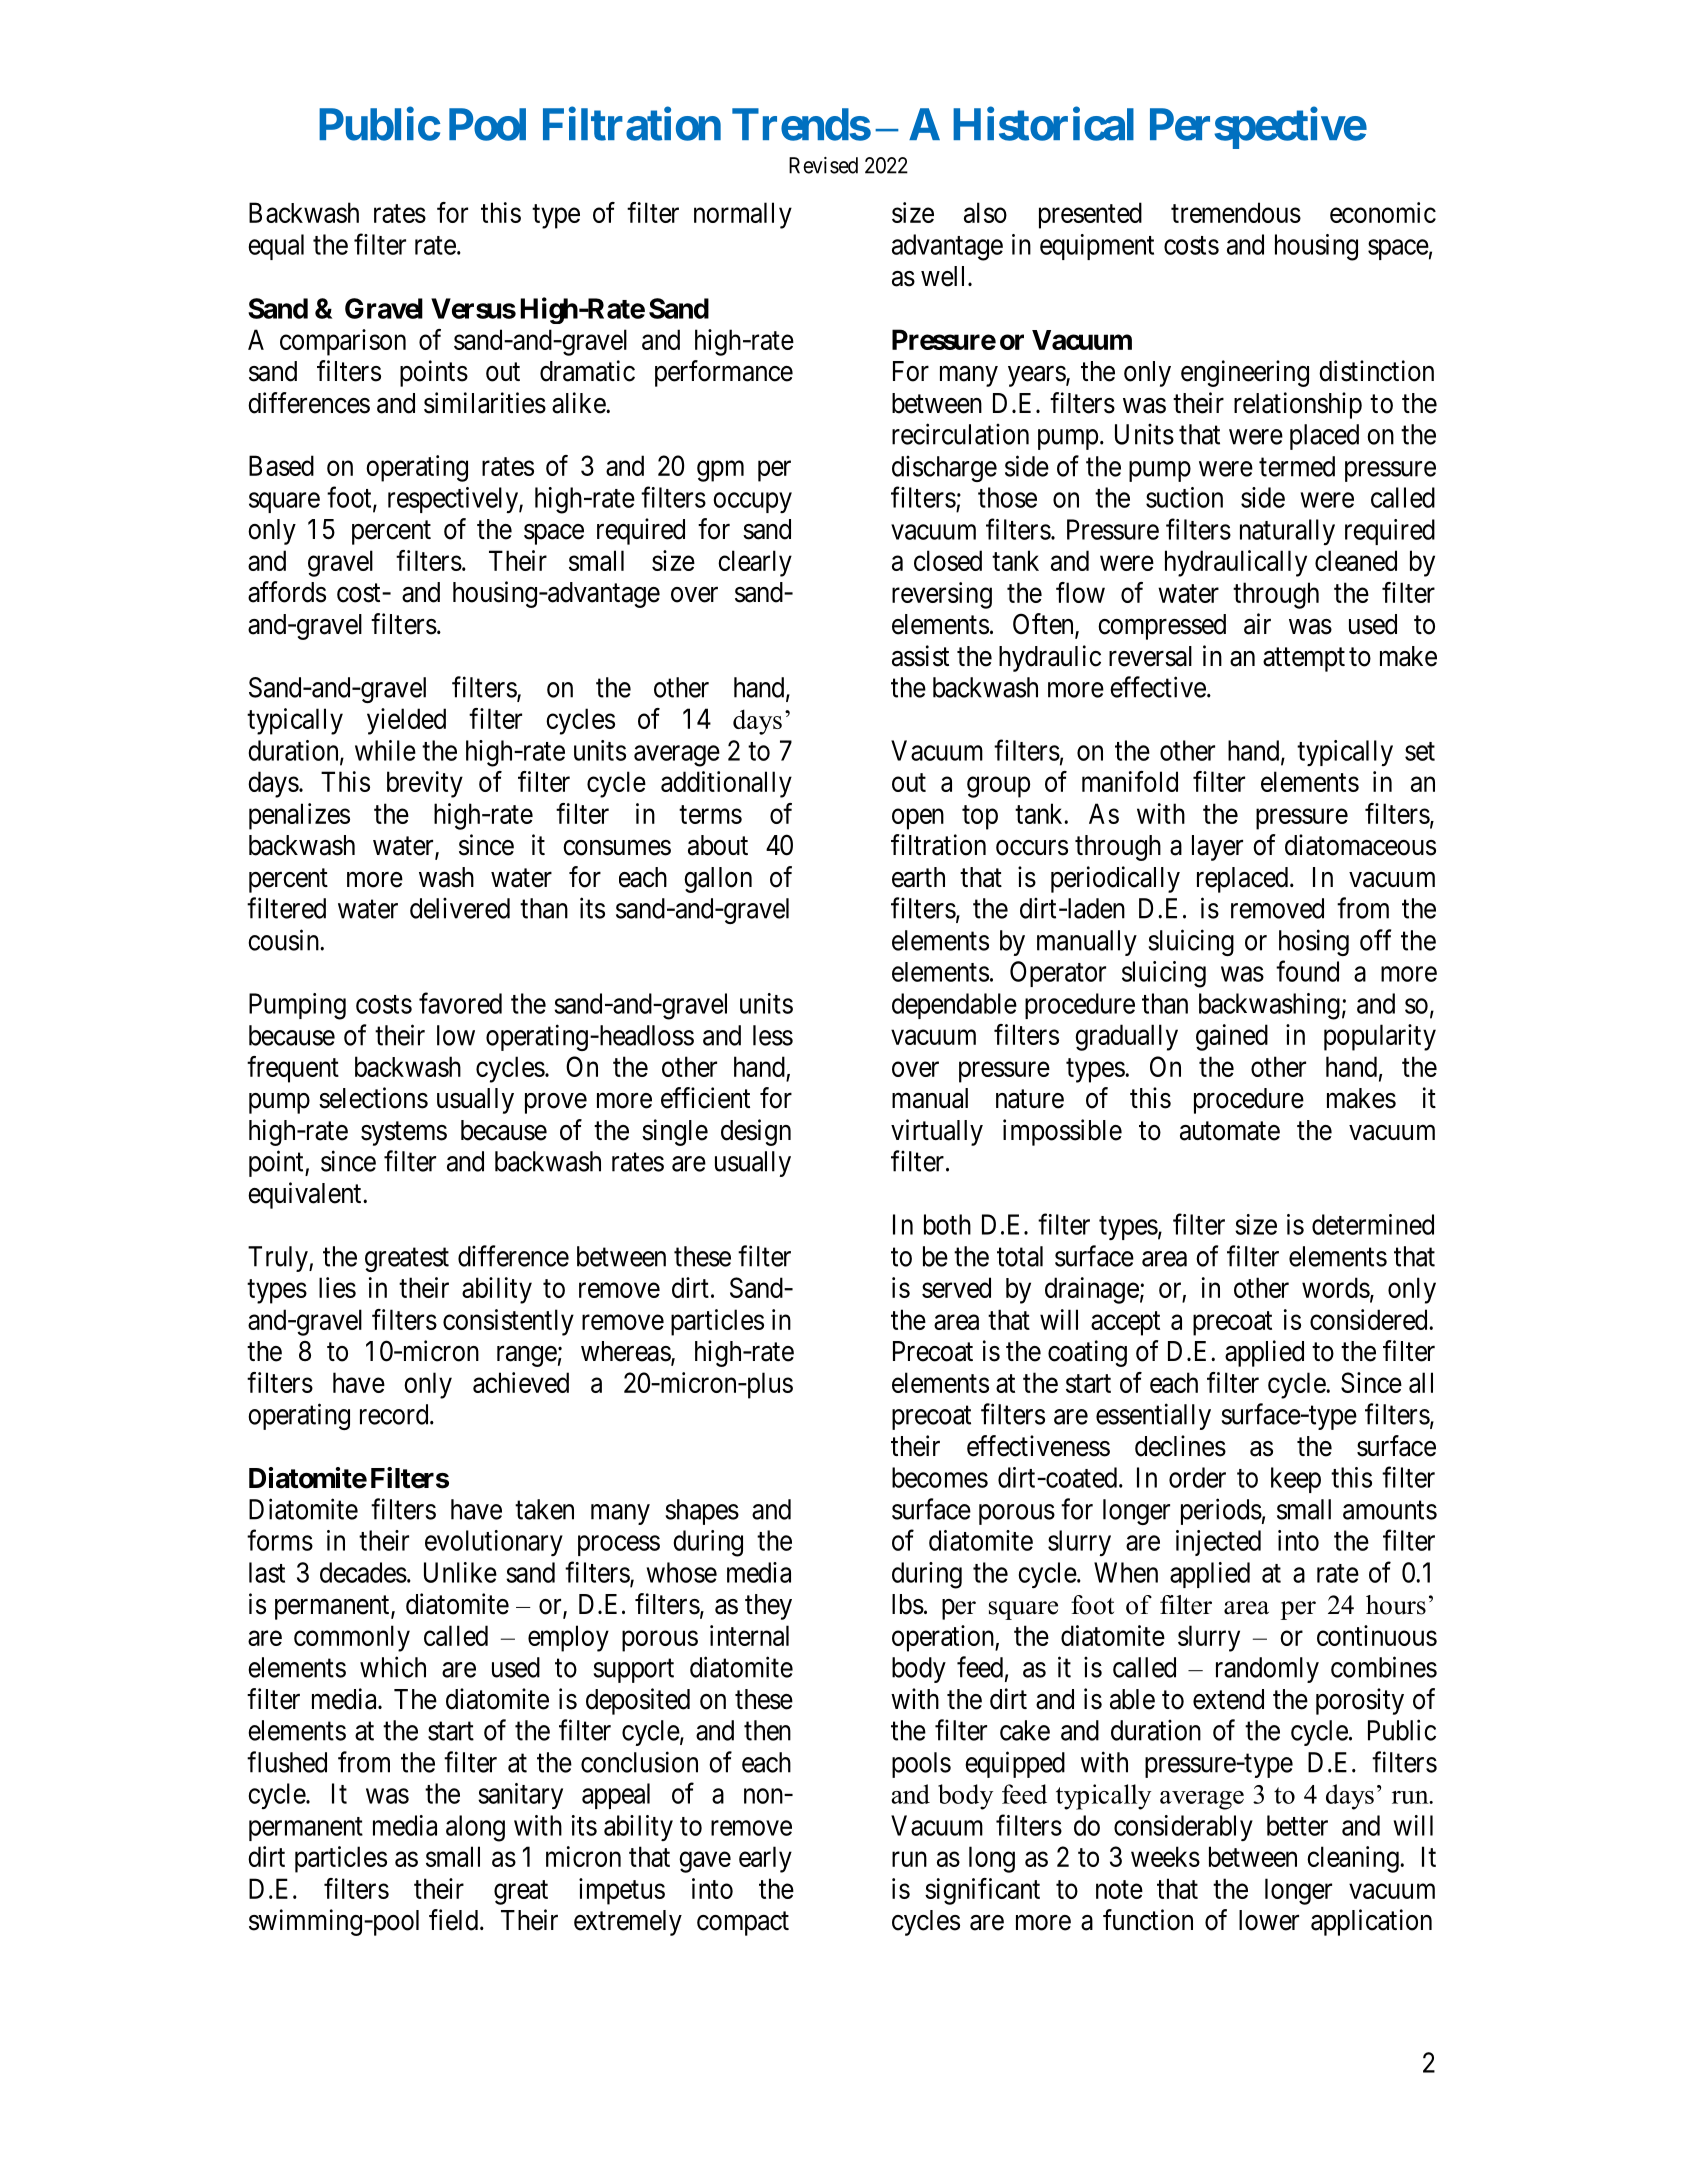 Image resolution: width=1682 pixels, height=2177 pixels. I want to click on lies, so click(337, 1287).
